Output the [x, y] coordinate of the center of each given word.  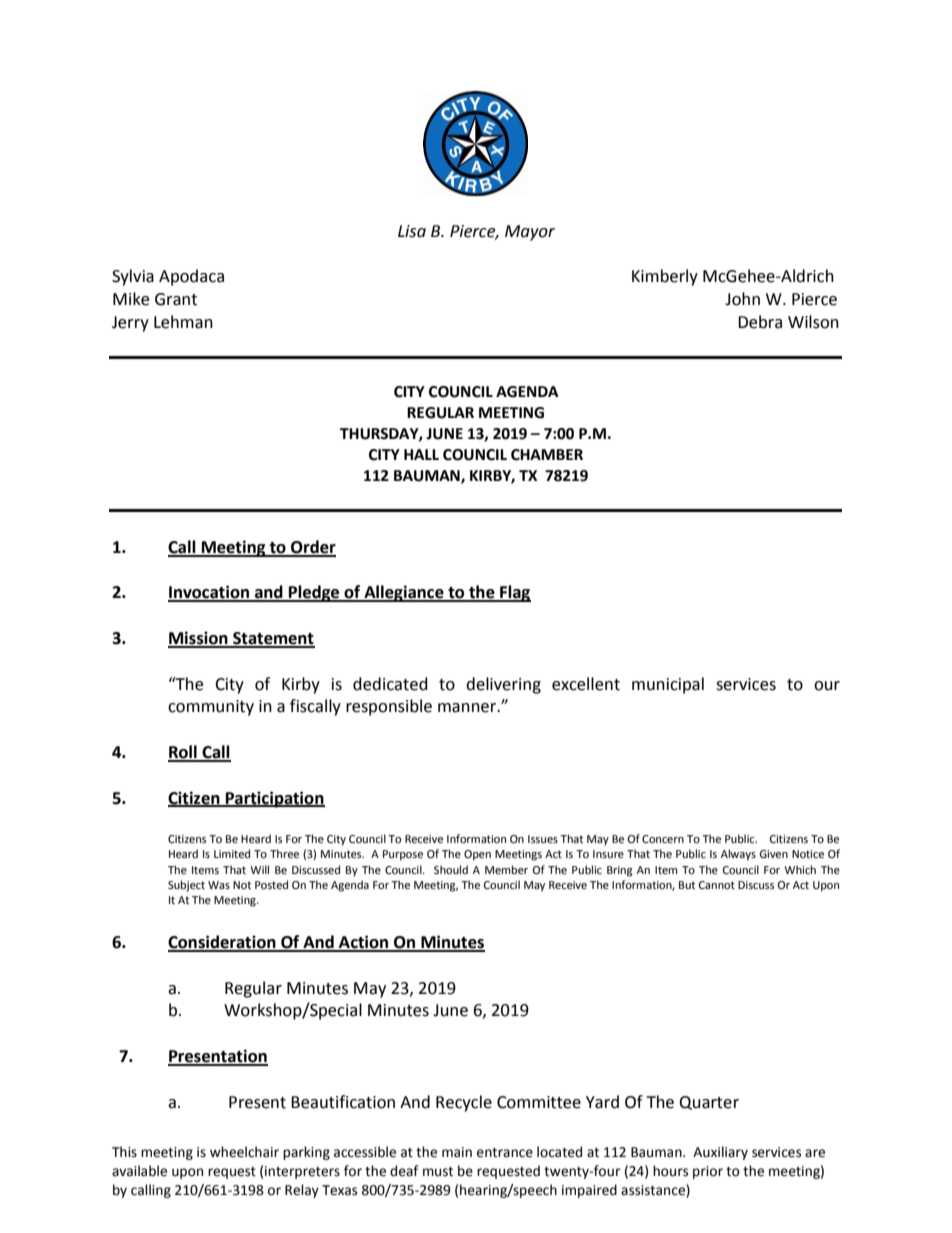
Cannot [717, 885]
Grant [176, 299]
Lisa [412, 231]
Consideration [223, 943]
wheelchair [244, 1152]
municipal [668, 685]
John [742, 299]
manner [468, 708]
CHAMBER [547, 455]
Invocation [209, 593]
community [211, 708]
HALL [421, 454]
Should [451, 869]
